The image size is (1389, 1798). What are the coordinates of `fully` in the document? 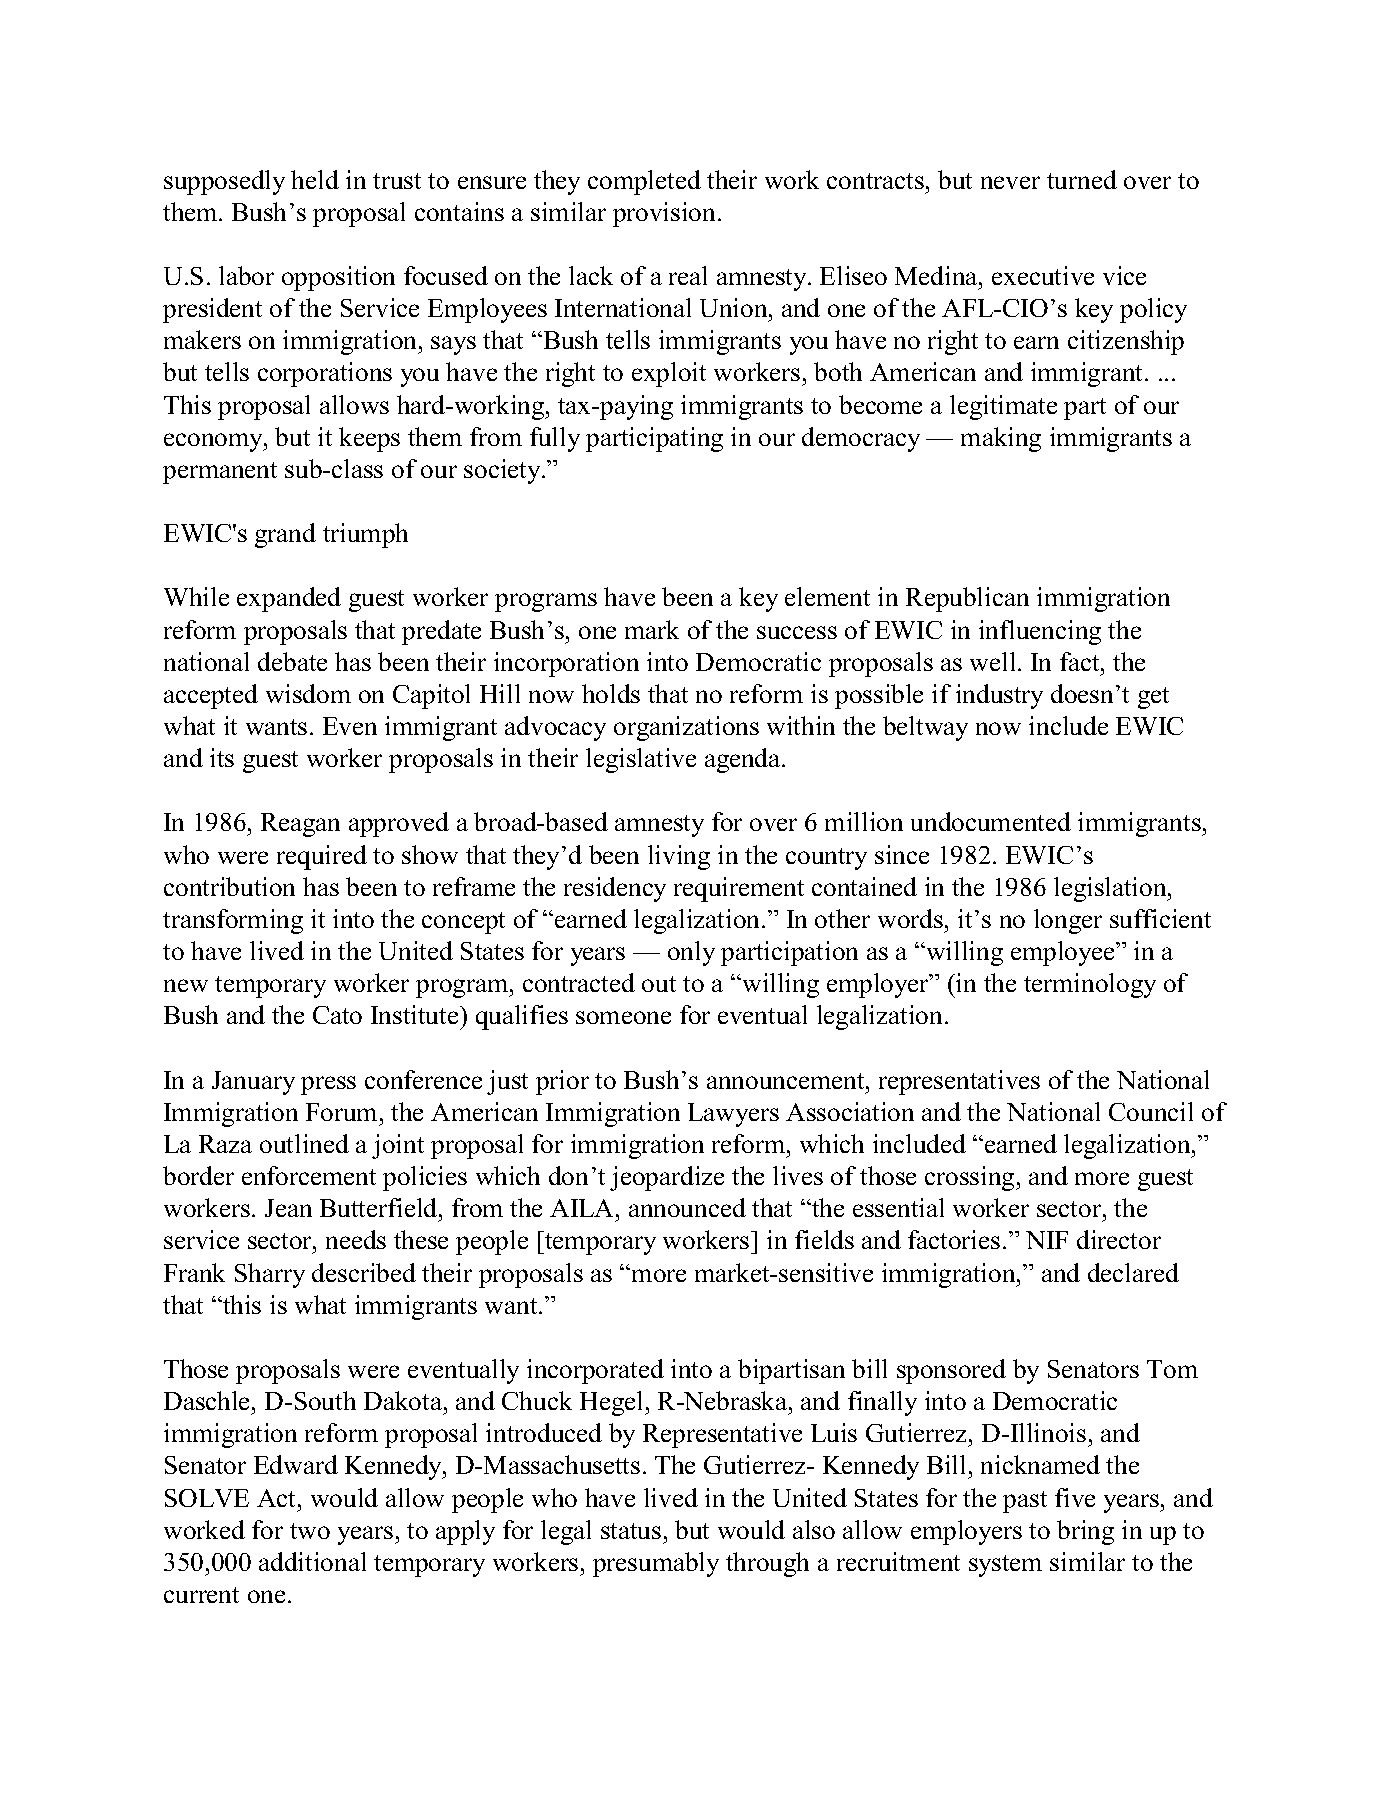 It's located at (555, 439).
